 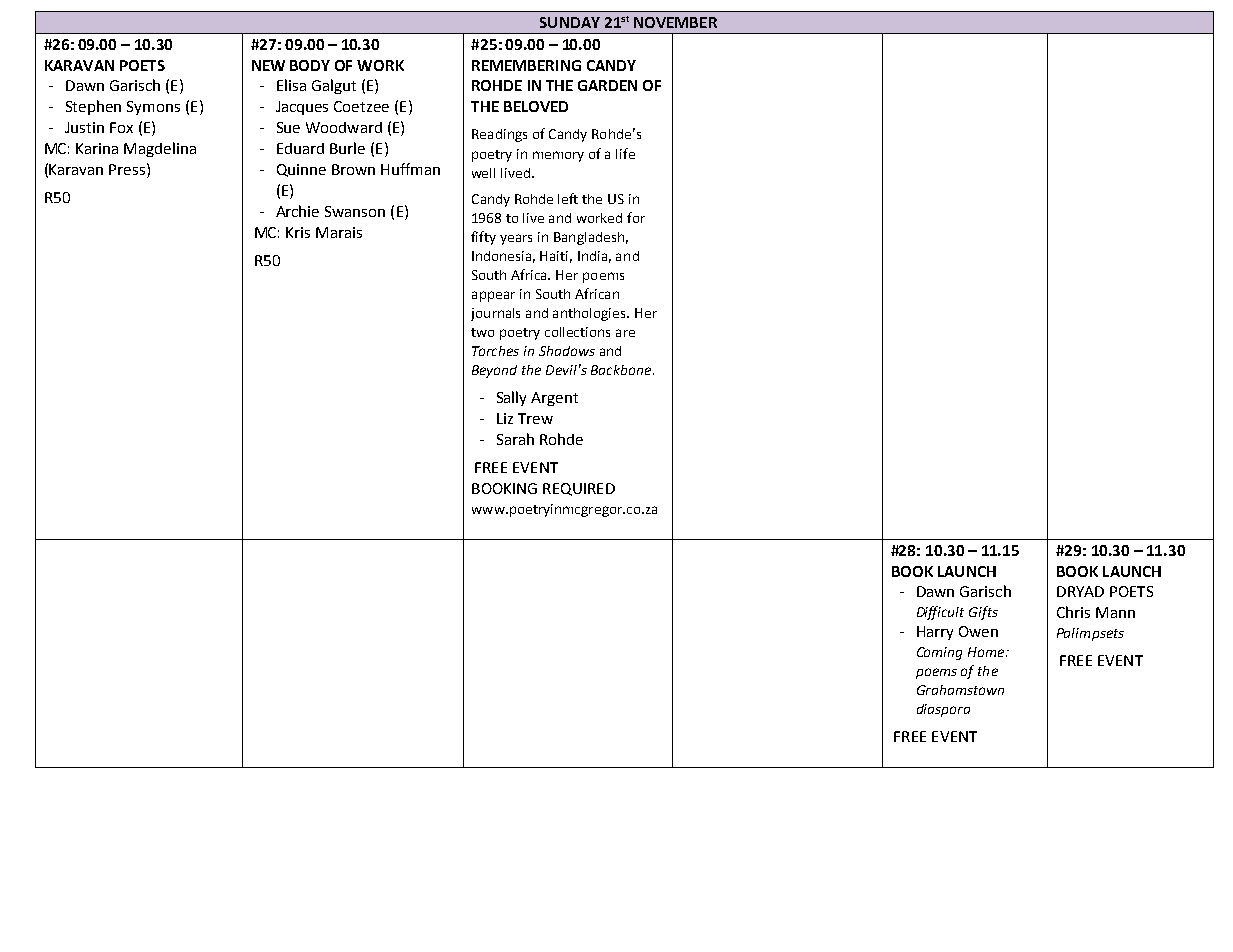 What do you see at coordinates (636, 217) in the screenshot?
I see `for` at bounding box center [636, 217].
